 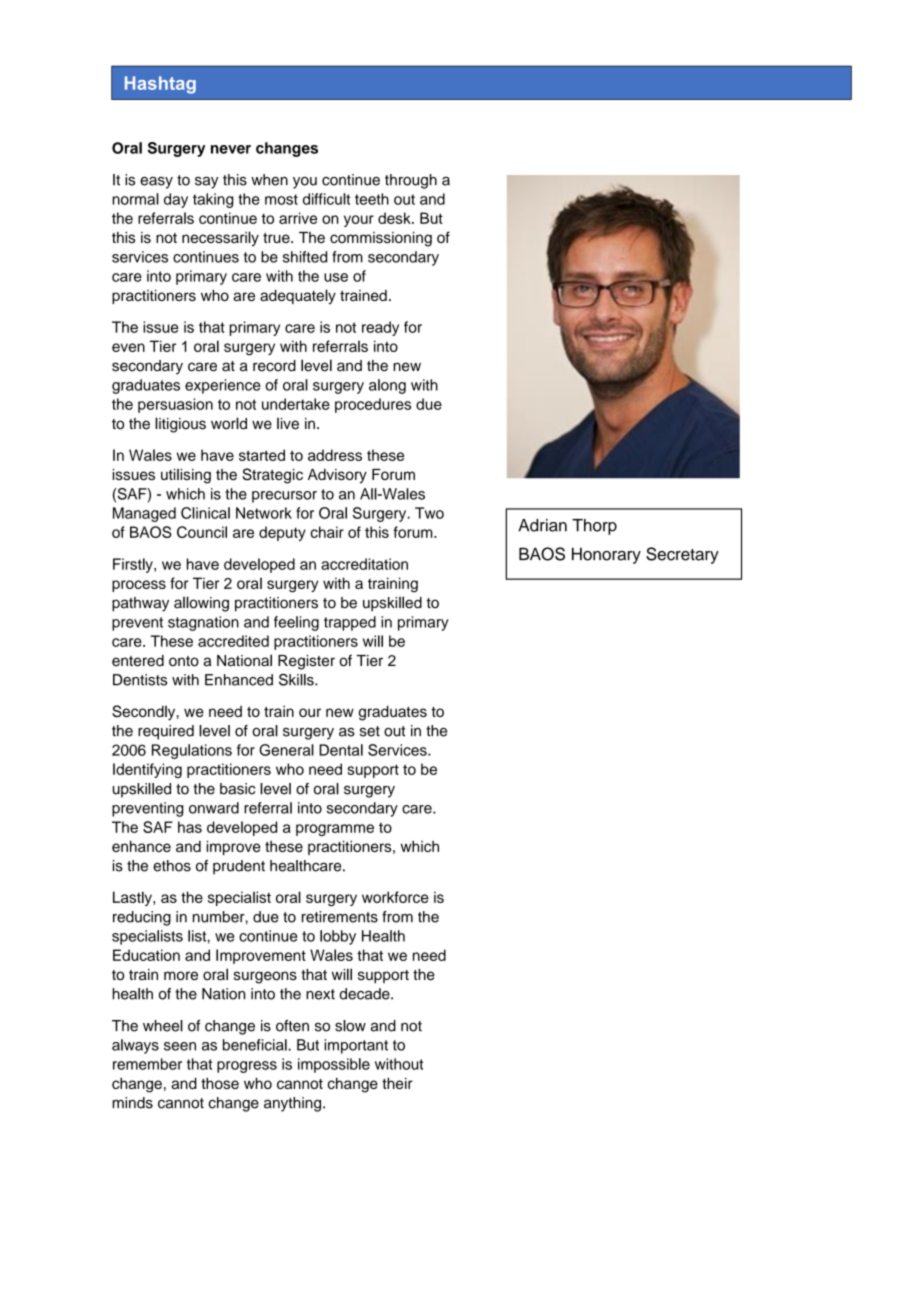 I want to click on desk, so click(x=395, y=218).
